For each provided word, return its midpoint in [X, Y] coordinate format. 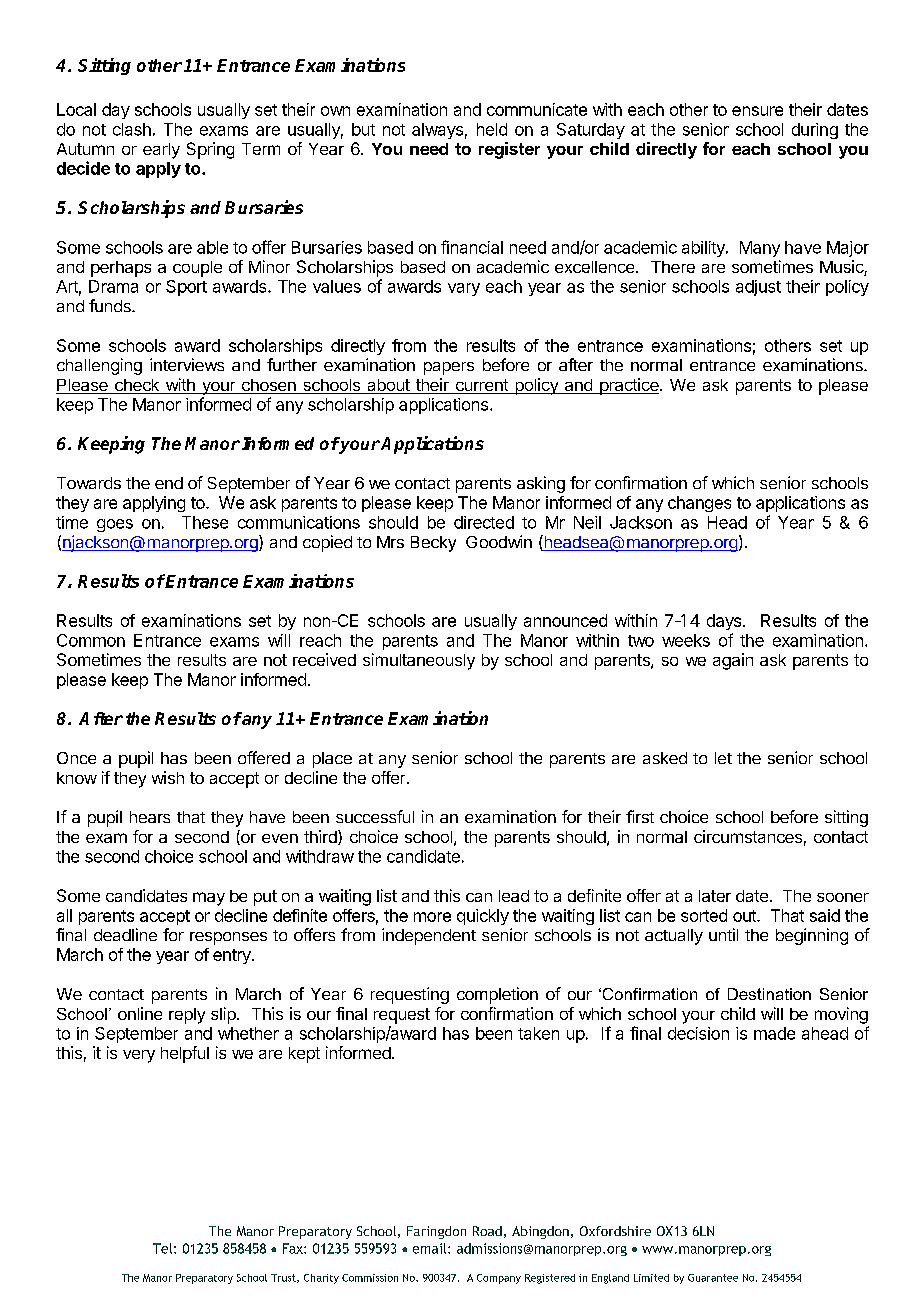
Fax [294, 1248]
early [161, 151]
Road [487, 1231]
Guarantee [713, 1278]
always [437, 131]
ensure [757, 111]
